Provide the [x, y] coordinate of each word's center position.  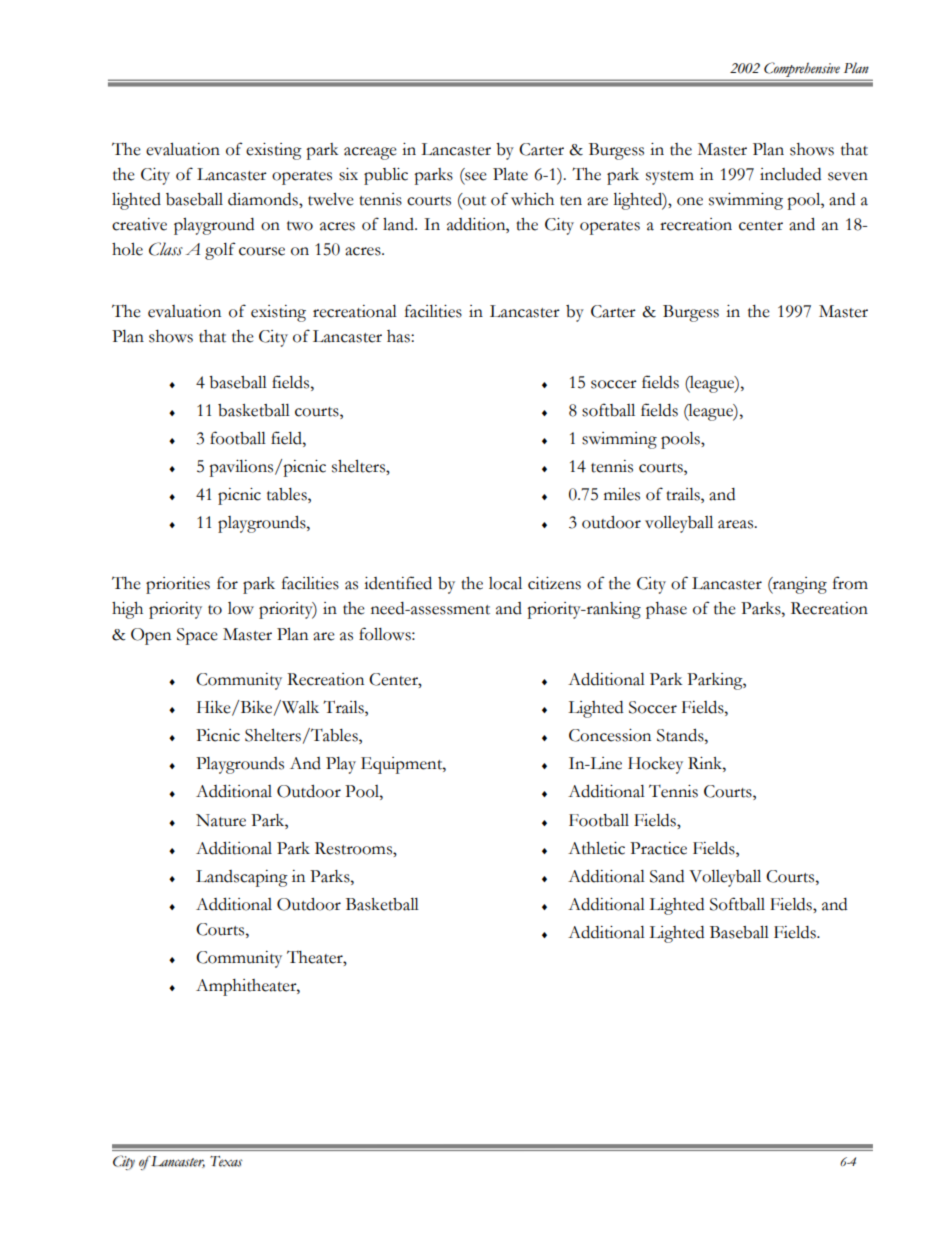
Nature [221, 820]
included [790, 174]
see [476, 176]
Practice [658, 848]
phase [666, 610]
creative [139, 224]
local [505, 583]
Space [197, 636]
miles [622, 494]
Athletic [596, 848]
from [850, 583]
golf [220, 251]
